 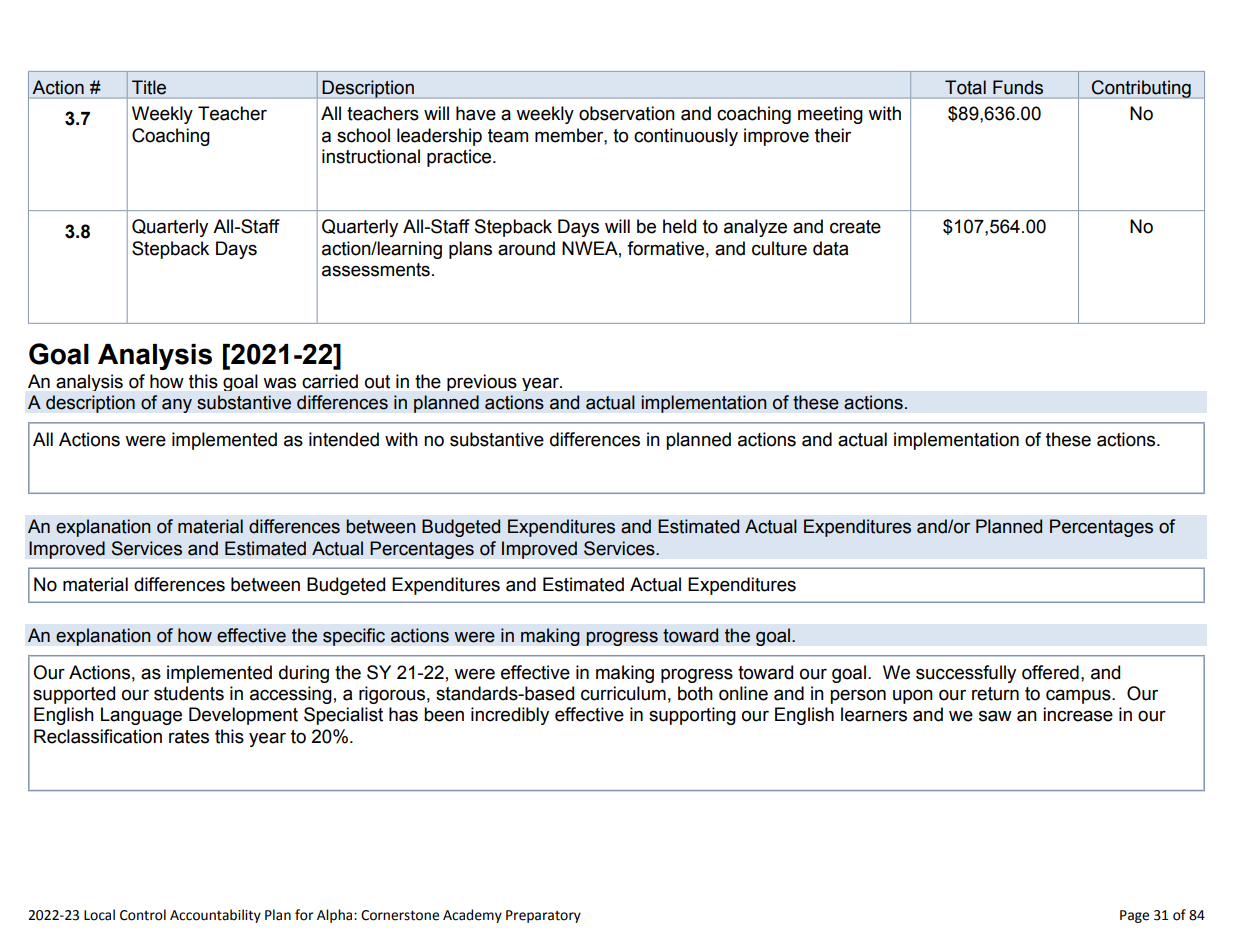 What do you see at coordinates (1018, 87) in the document?
I see `Funds` at bounding box center [1018, 87].
